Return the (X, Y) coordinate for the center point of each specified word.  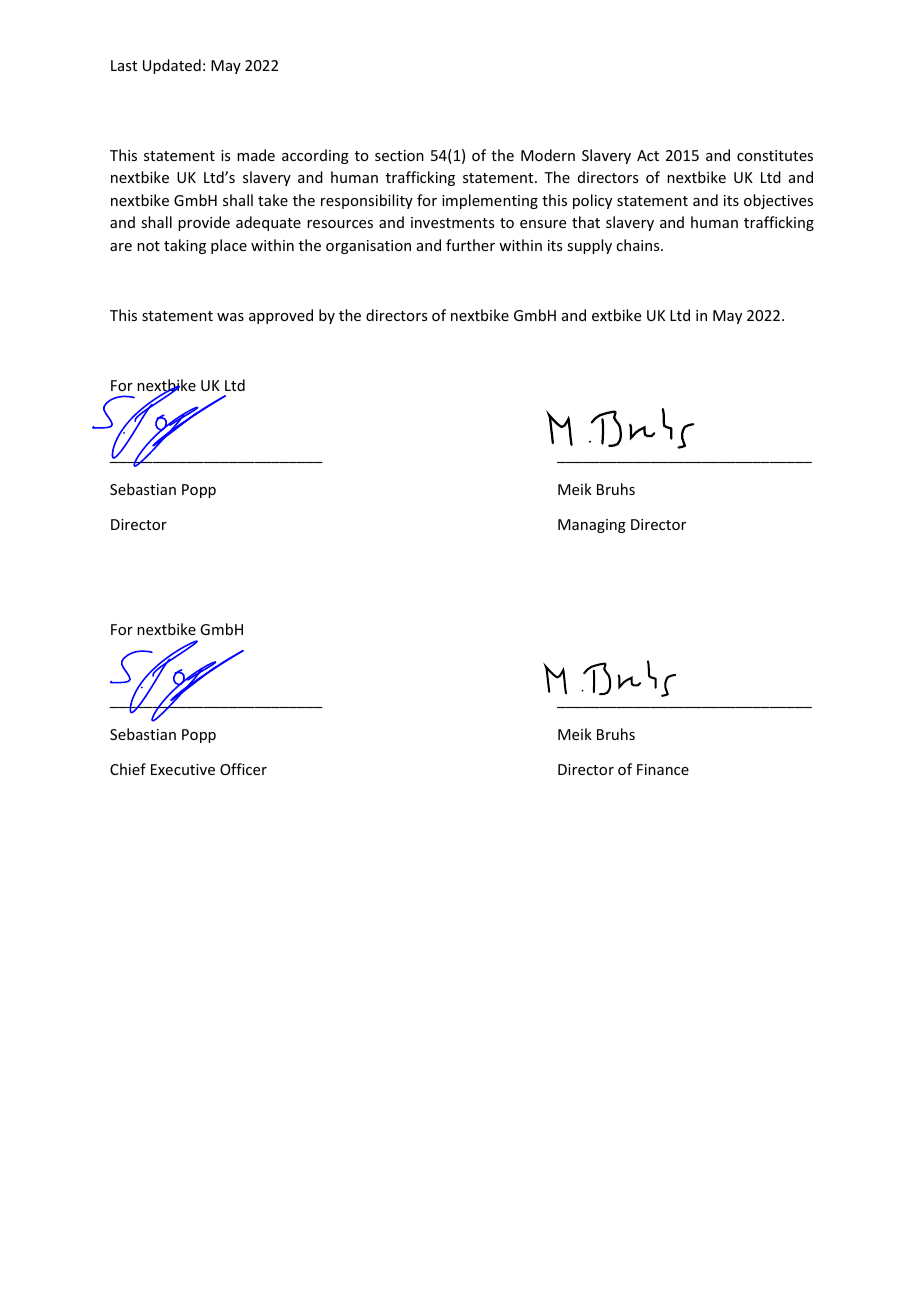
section (399, 155)
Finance (663, 769)
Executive (183, 769)
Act (648, 155)
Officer (243, 769)
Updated (172, 66)
